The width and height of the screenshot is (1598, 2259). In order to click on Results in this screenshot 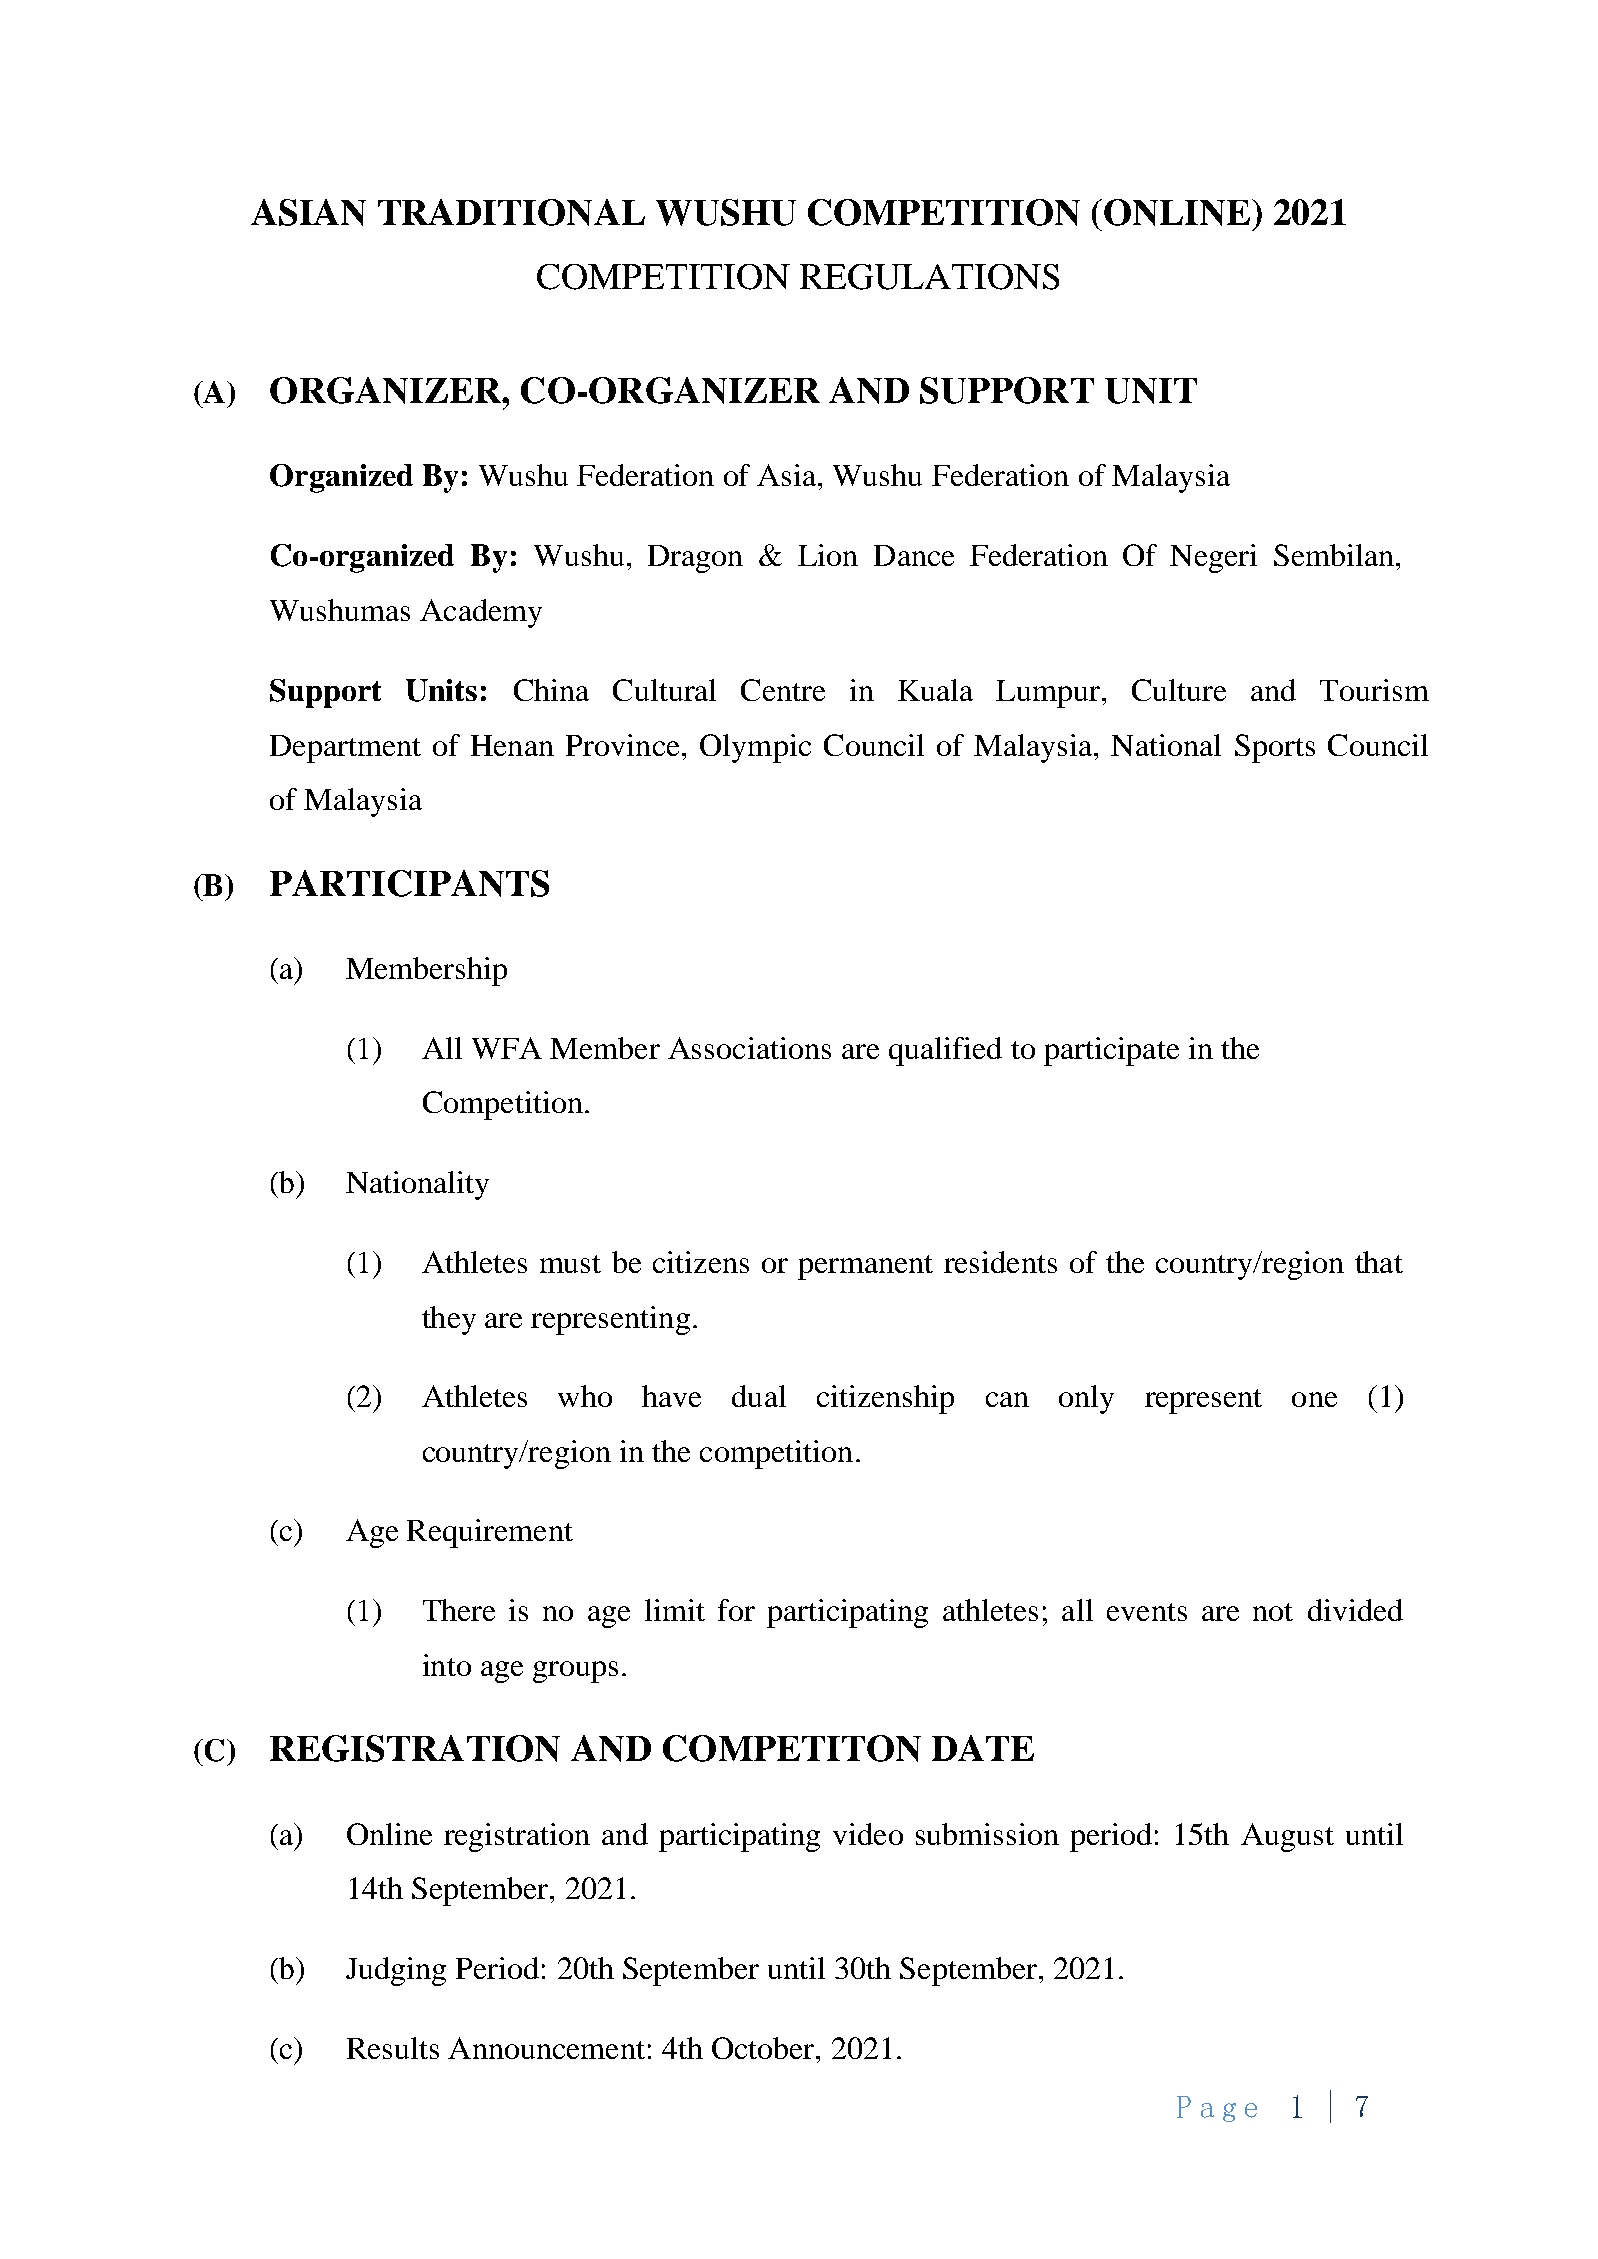, I will do `click(393, 2048)`.
